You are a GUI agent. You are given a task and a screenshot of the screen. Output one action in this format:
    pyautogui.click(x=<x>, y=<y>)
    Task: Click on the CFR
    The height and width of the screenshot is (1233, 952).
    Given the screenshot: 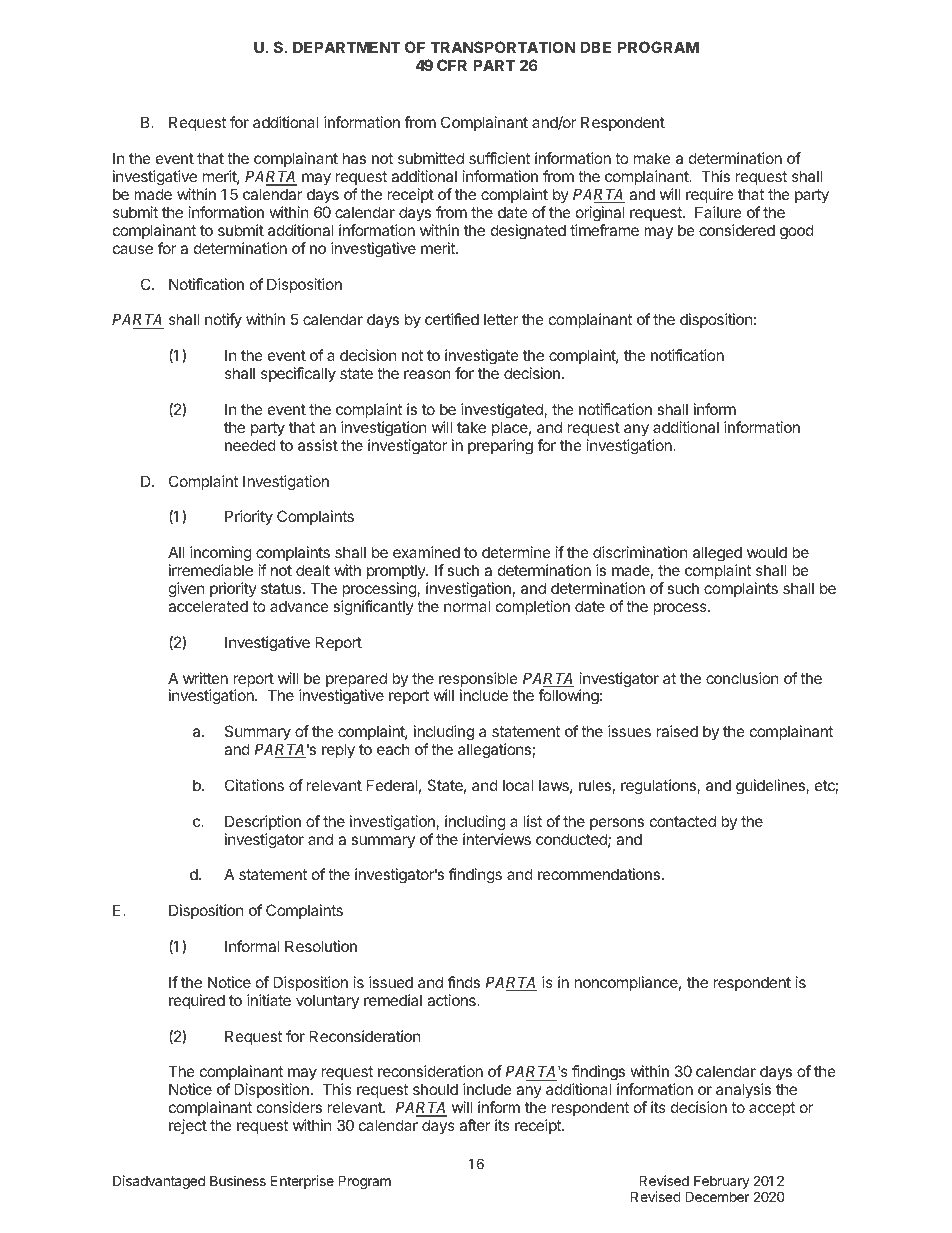 What is the action you would take?
    pyautogui.click(x=452, y=65)
